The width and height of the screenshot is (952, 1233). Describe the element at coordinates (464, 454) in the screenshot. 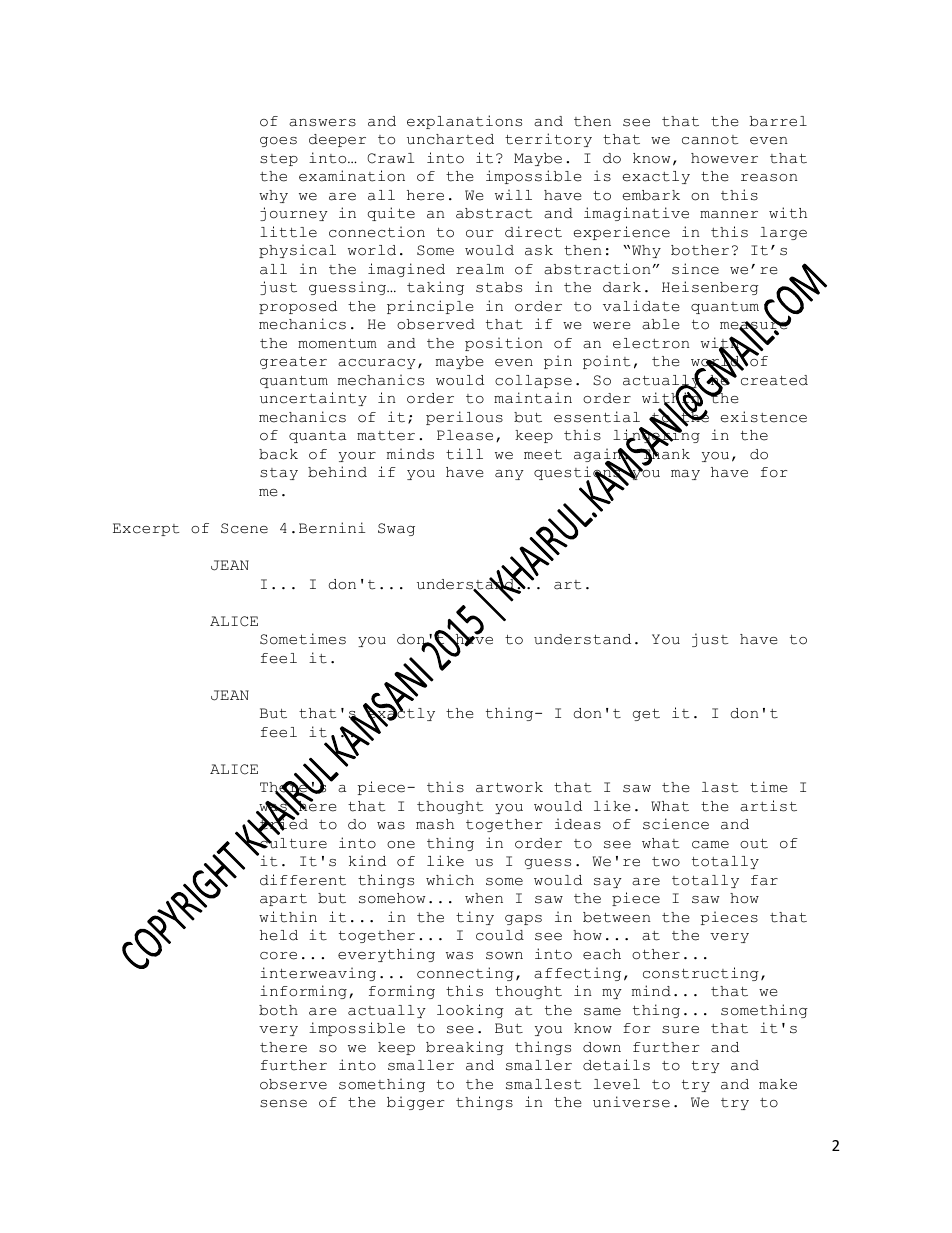

I see `till` at that location.
